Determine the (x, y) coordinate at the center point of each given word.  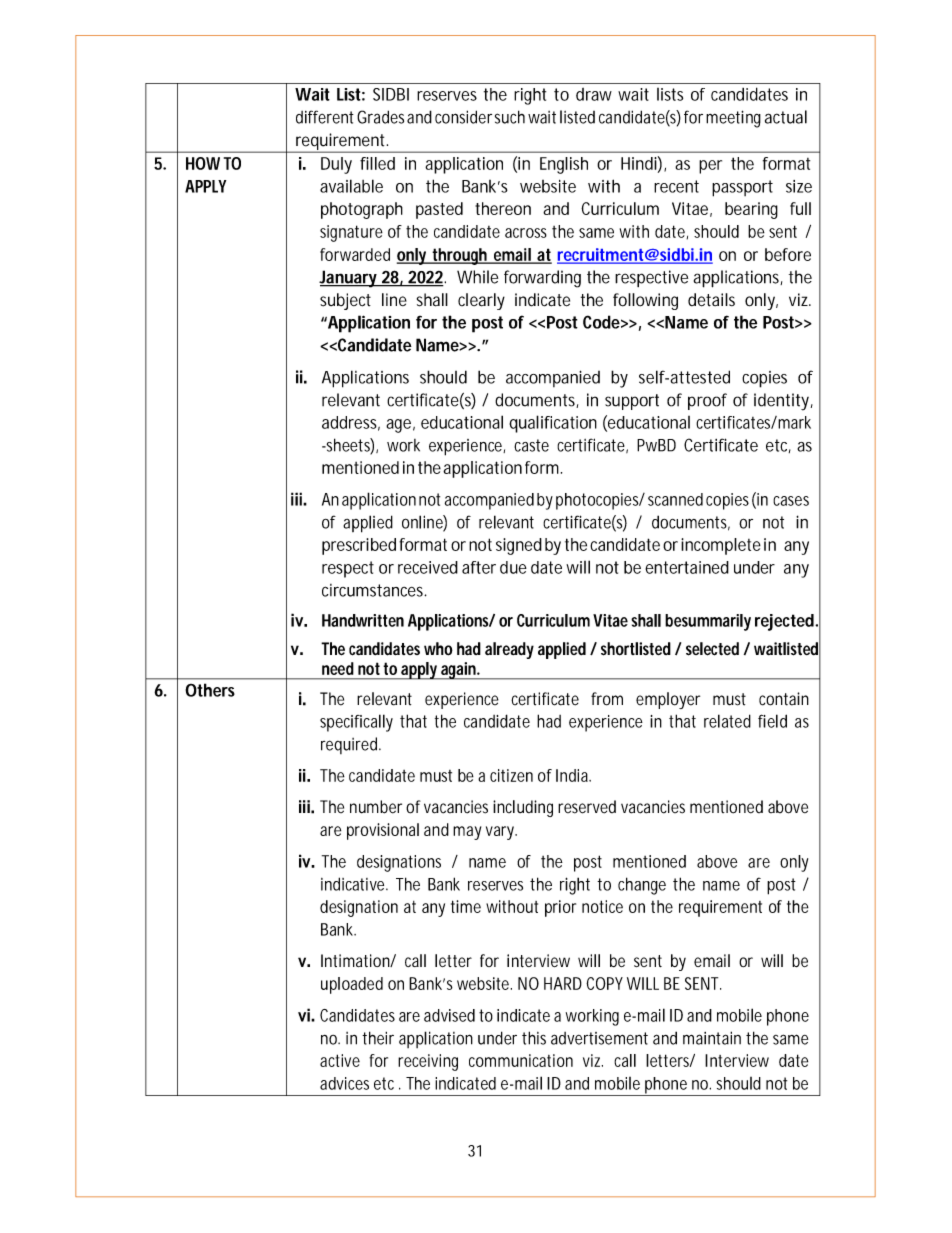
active (340, 1060)
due (513, 567)
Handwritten (363, 620)
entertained (687, 567)
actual (786, 117)
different (325, 117)
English (564, 165)
